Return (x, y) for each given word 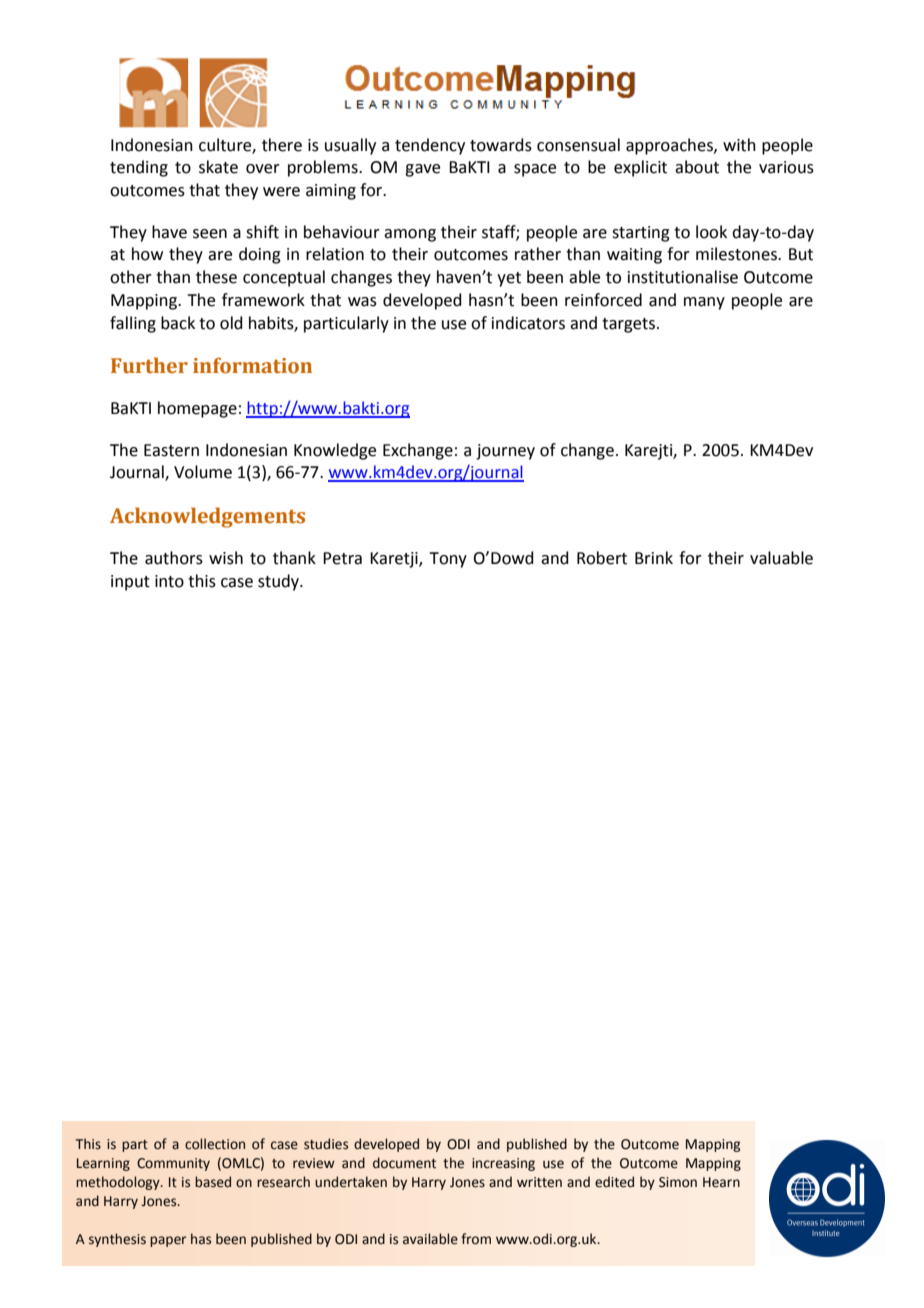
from (476, 1239)
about (697, 167)
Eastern (171, 450)
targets (630, 325)
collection (215, 1144)
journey (505, 452)
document (404, 1163)
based (213, 1182)
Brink (654, 557)
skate (218, 167)
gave (422, 170)
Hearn (721, 1182)
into (169, 581)
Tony (448, 560)
